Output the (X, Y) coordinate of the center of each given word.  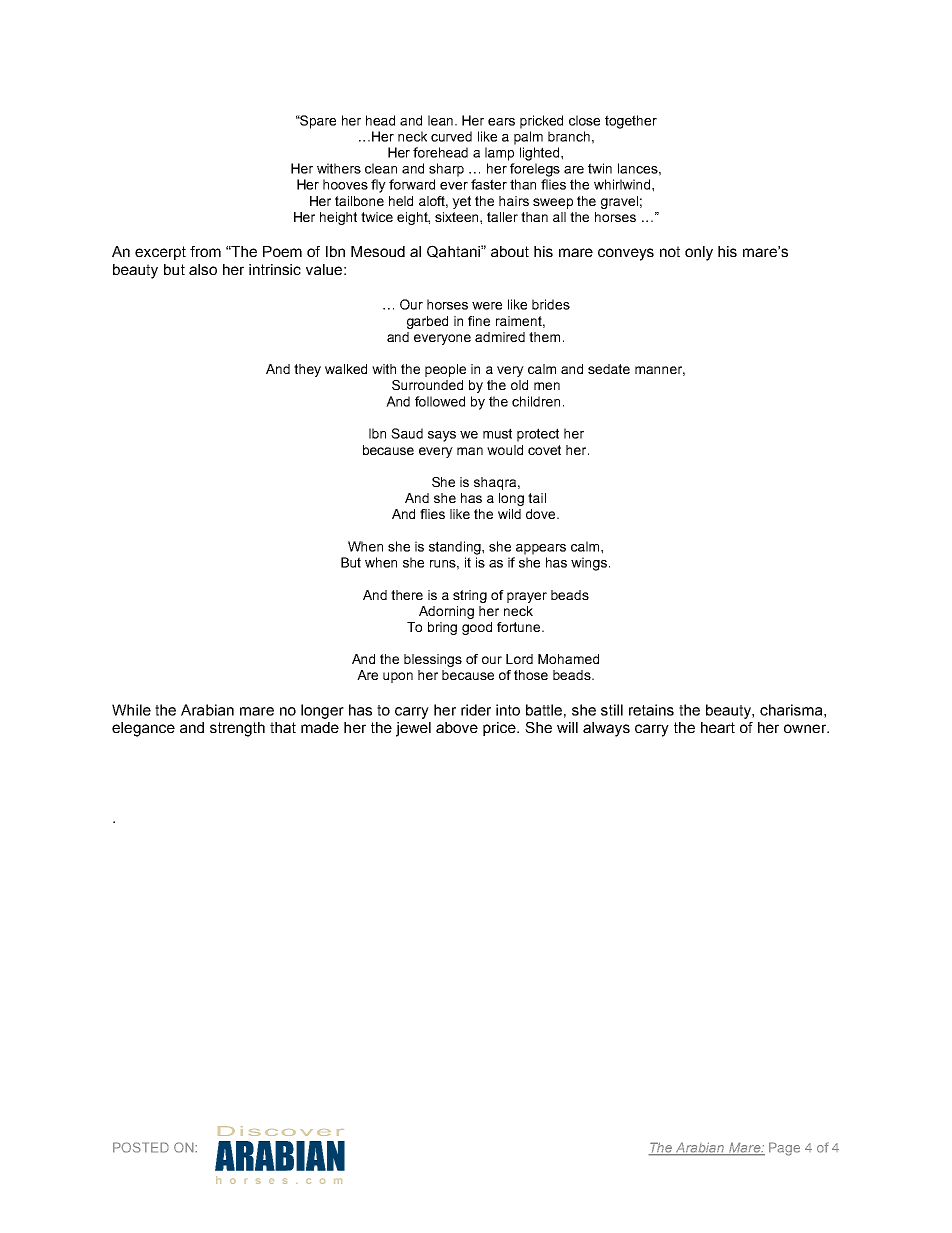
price (500, 729)
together (631, 122)
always (606, 729)
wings (590, 564)
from (205, 251)
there (407, 595)
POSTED (141, 1147)
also (203, 269)
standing (456, 548)
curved (451, 136)
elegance (143, 729)
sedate (609, 369)
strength (237, 729)
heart (718, 727)
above (457, 727)
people (445, 370)
